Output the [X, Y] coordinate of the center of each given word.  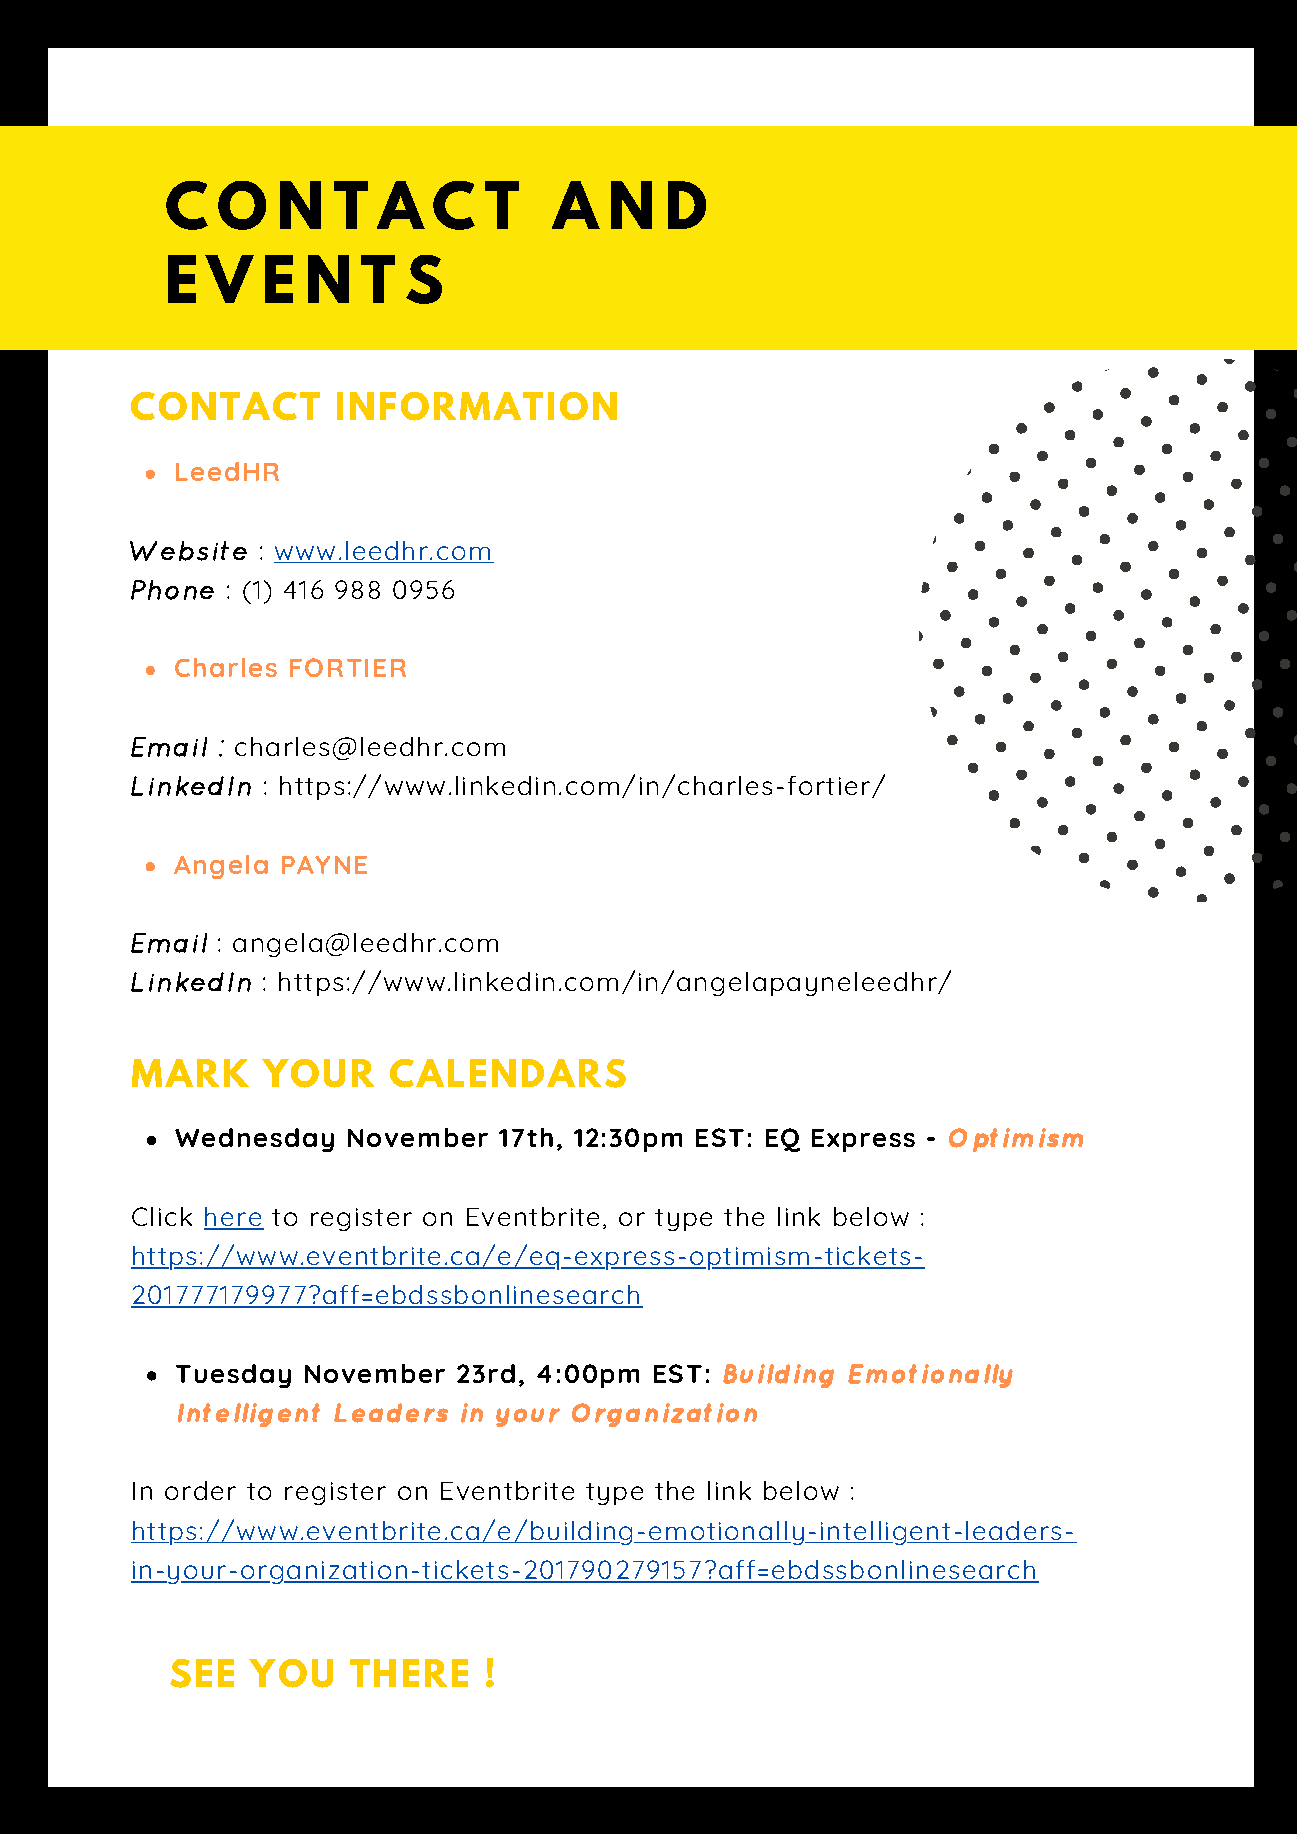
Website [188, 551]
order [200, 1490]
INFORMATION [477, 406]
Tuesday [233, 1376]
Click [162, 1216]
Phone [172, 590]
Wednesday [254, 1140]
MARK [190, 1073]
